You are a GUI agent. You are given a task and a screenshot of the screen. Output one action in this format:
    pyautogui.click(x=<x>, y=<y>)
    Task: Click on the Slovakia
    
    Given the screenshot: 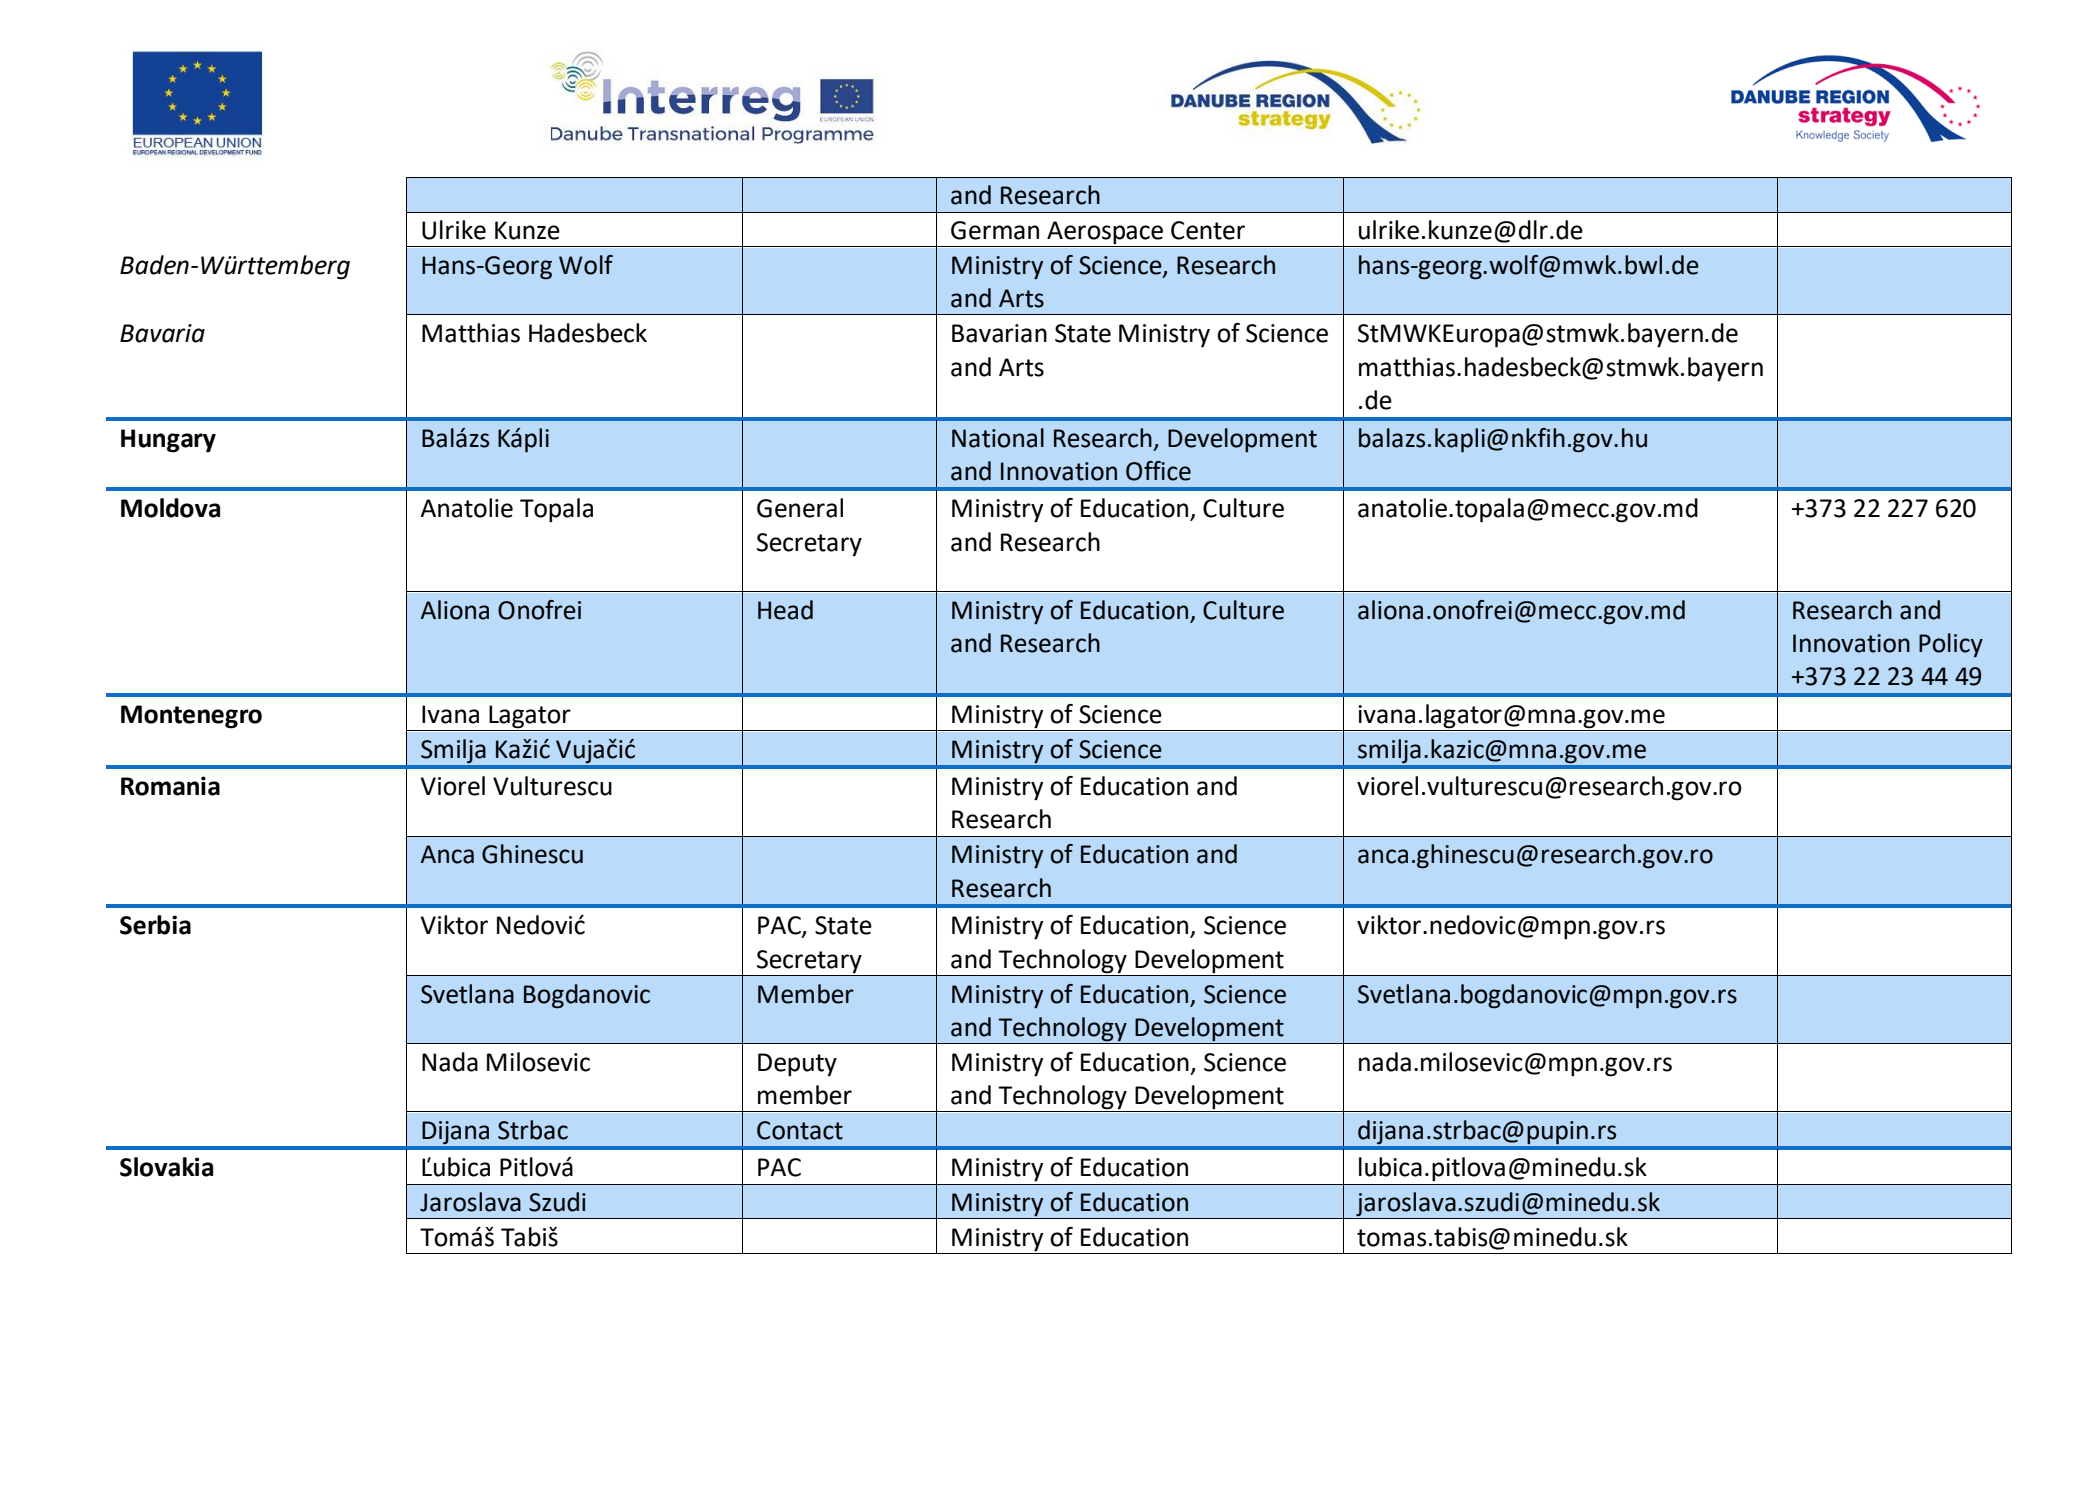 What is the action you would take?
    pyautogui.click(x=166, y=1167)
